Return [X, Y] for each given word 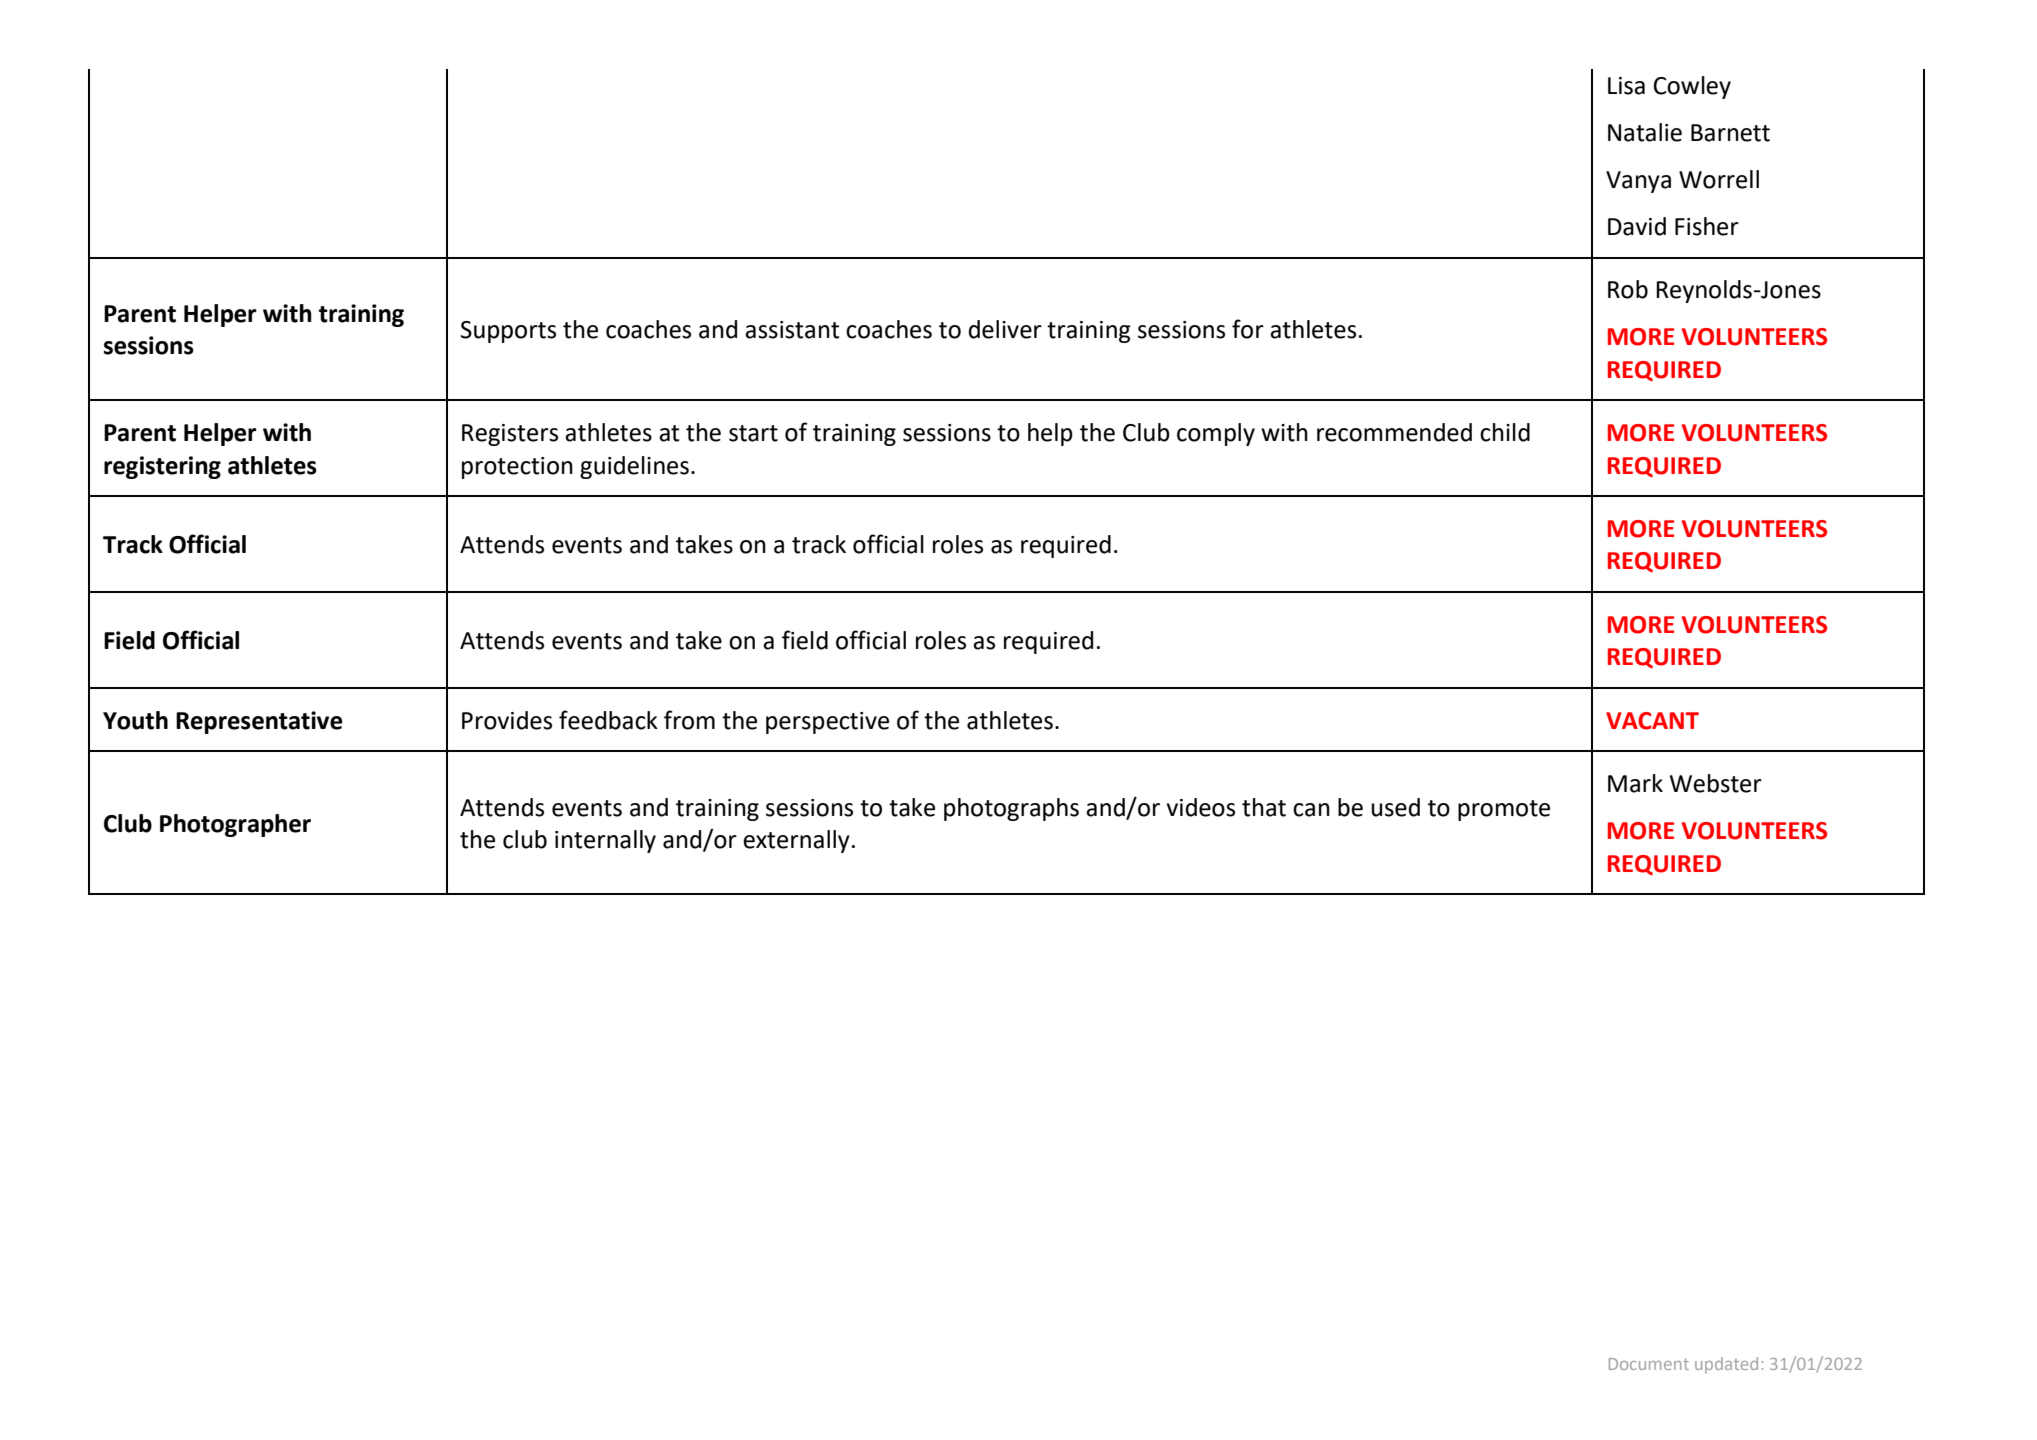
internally [605, 841]
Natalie [1645, 132]
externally [796, 841]
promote [1504, 810]
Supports [508, 332]
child [1505, 432]
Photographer [235, 825]
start [753, 433]
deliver [1005, 329]
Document [1649, 1364]
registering [162, 467]
